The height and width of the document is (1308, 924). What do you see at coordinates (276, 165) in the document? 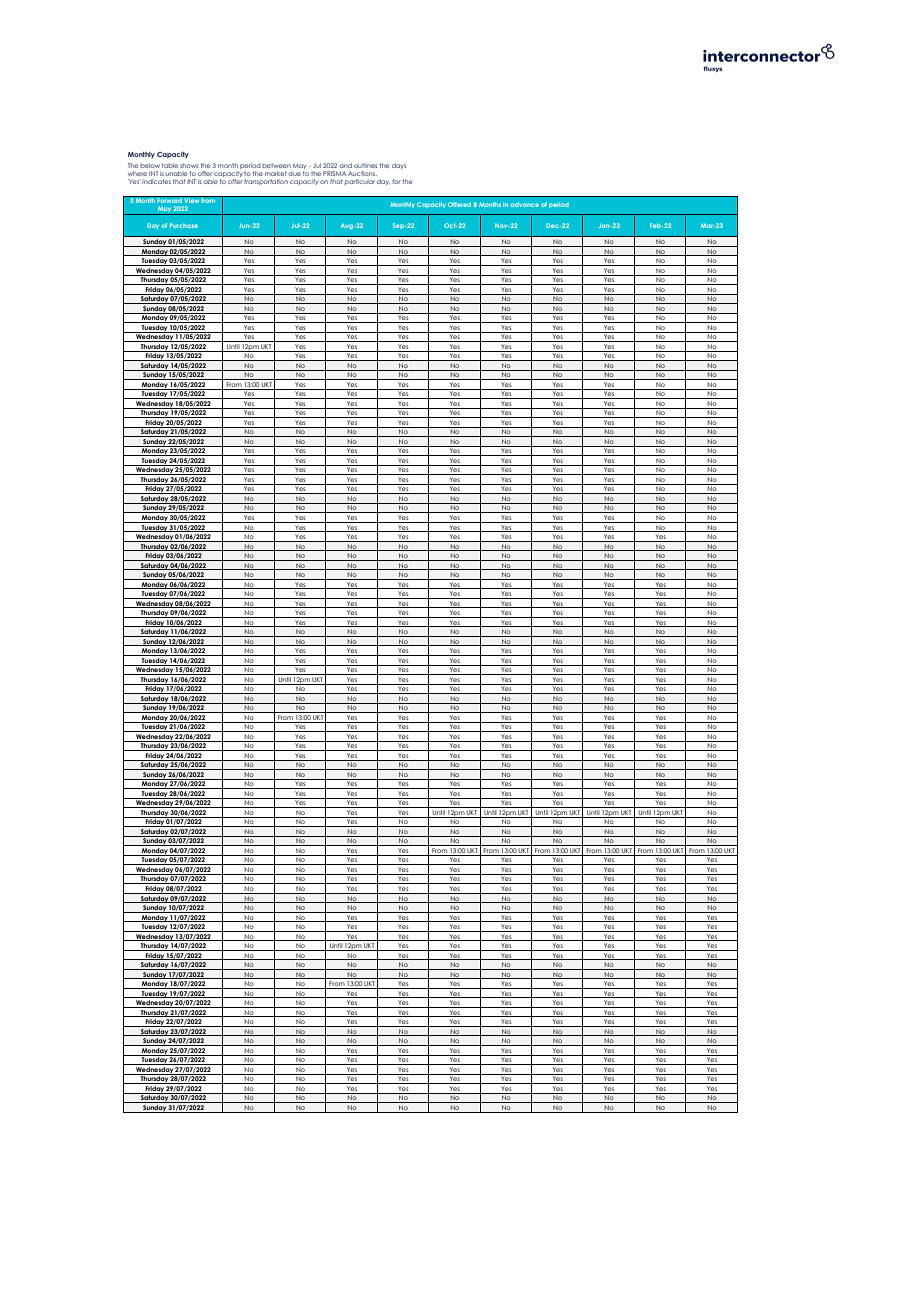
I see `between` at bounding box center [276, 165].
